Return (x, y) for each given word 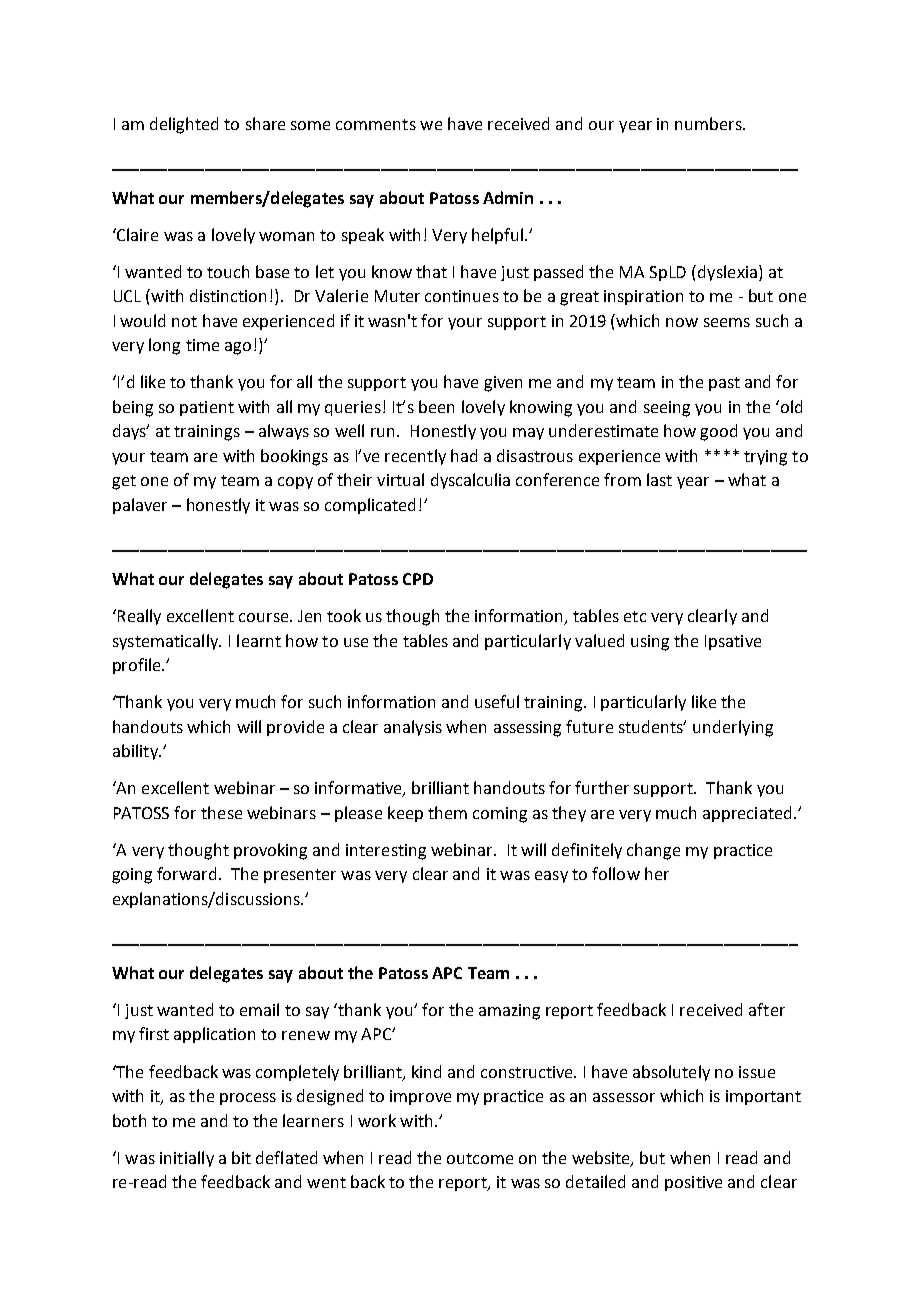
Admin (508, 197)
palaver (140, 506)
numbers (709, 123)
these (221, 812)
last (659, 479)
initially (187, 1159)
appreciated (747, 814)
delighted (184, 125)
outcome (480, 1158)
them (447, 812)
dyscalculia (470, 481)
